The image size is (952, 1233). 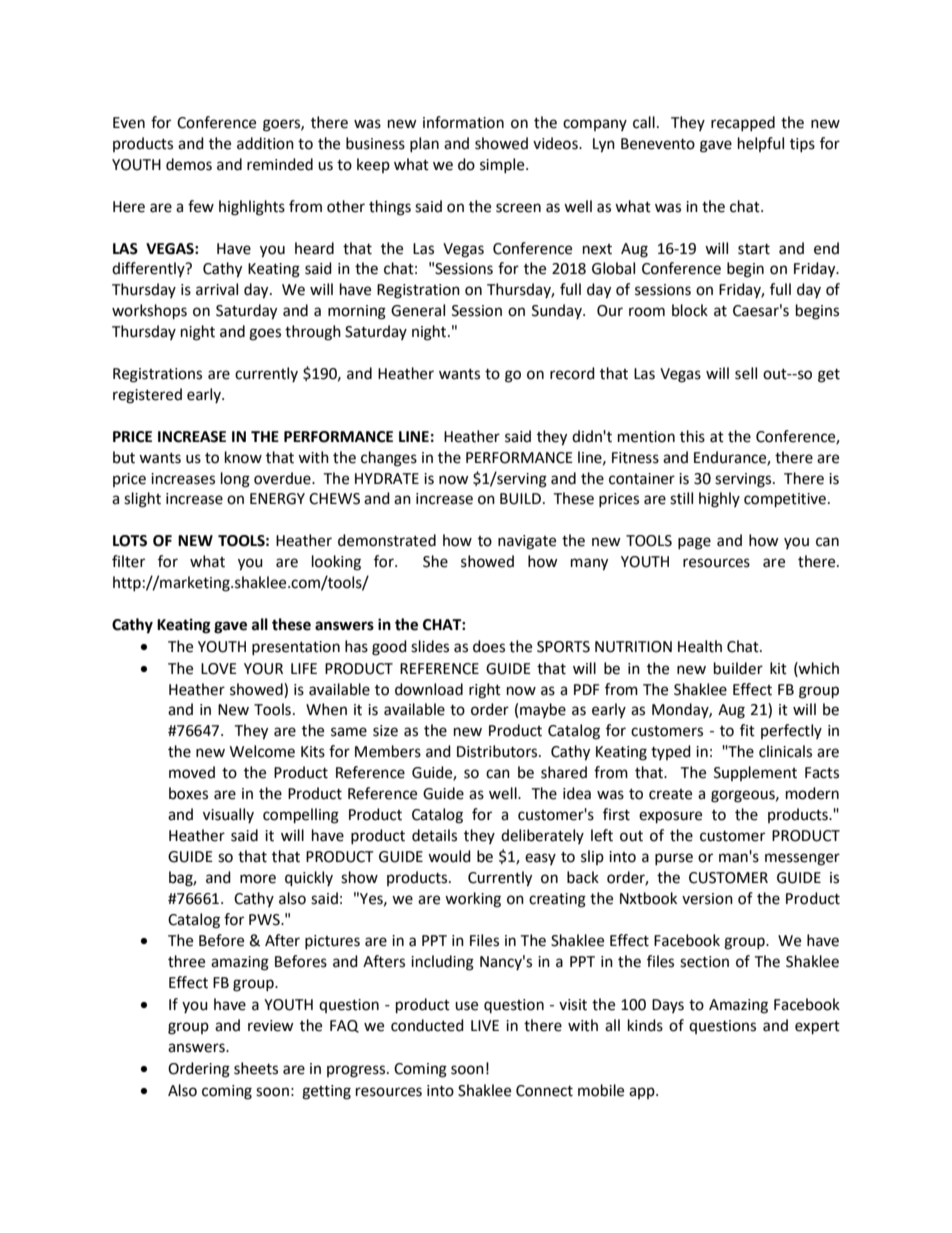 I want to click on changes, so click(x=389, y=459).
